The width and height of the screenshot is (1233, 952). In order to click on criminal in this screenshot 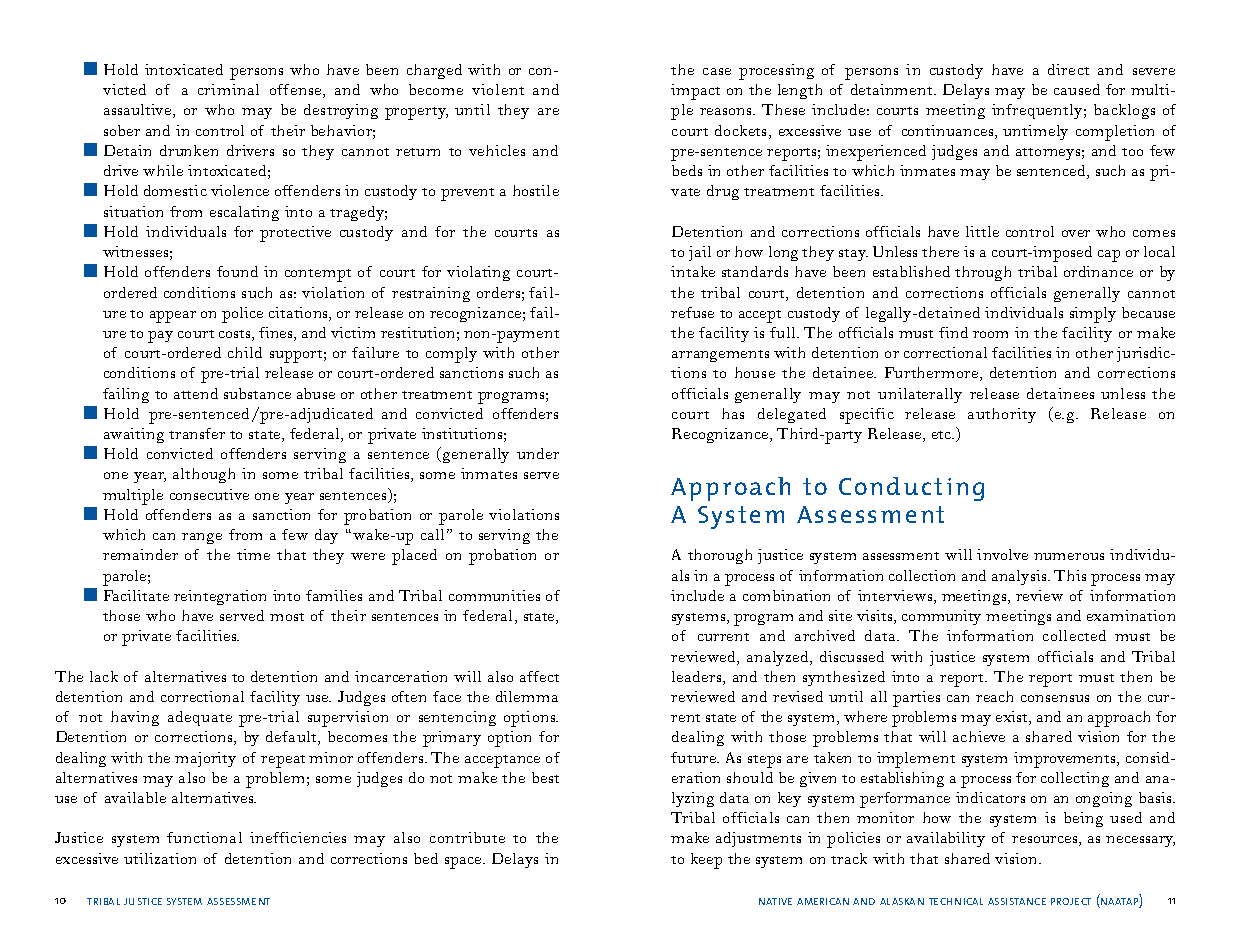, I will do `click(228, 89)`.
